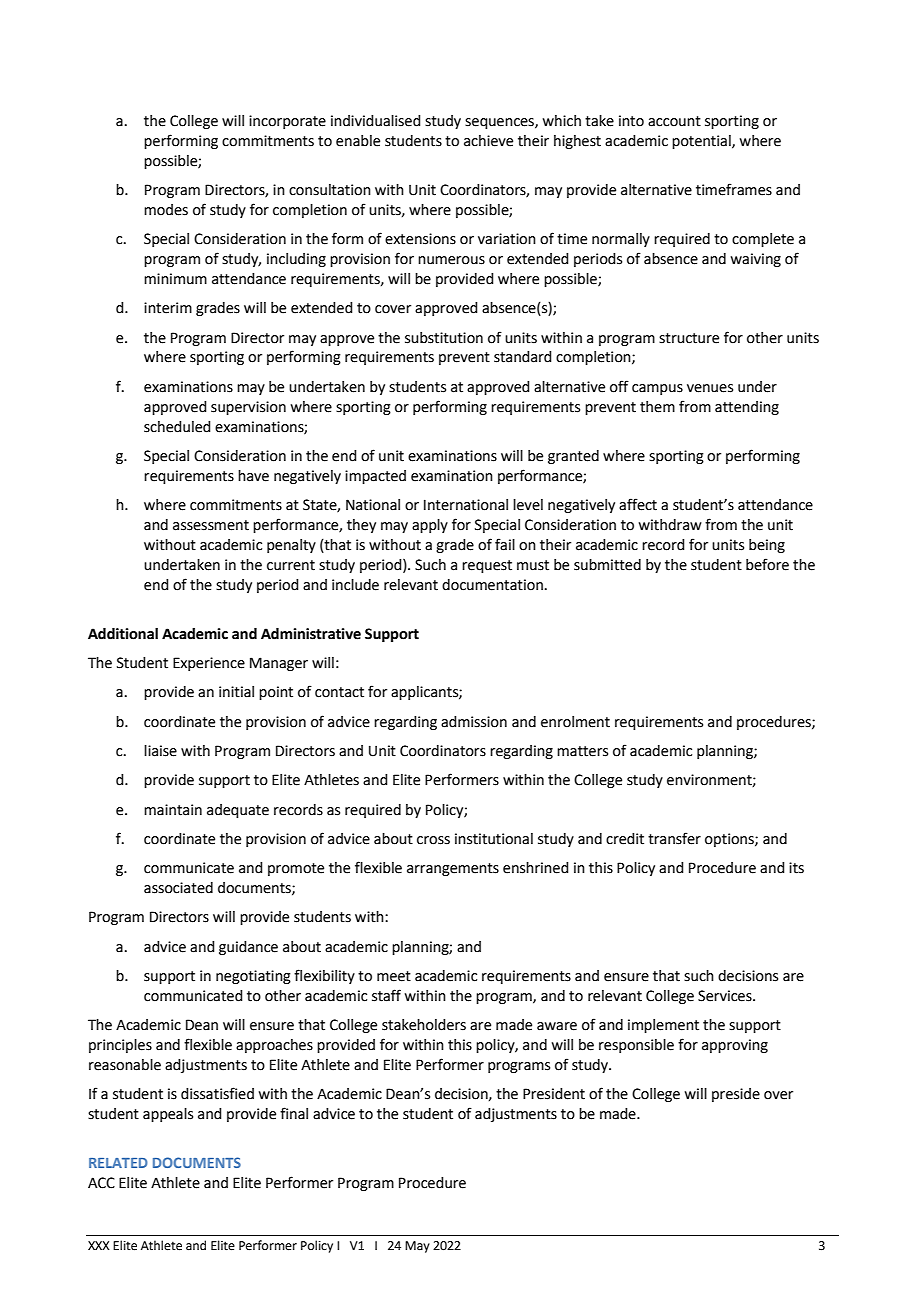  What do you see at coordinates (211, 525) in the screenshot?
I see `assessment` at bounding box center [211, 525].
